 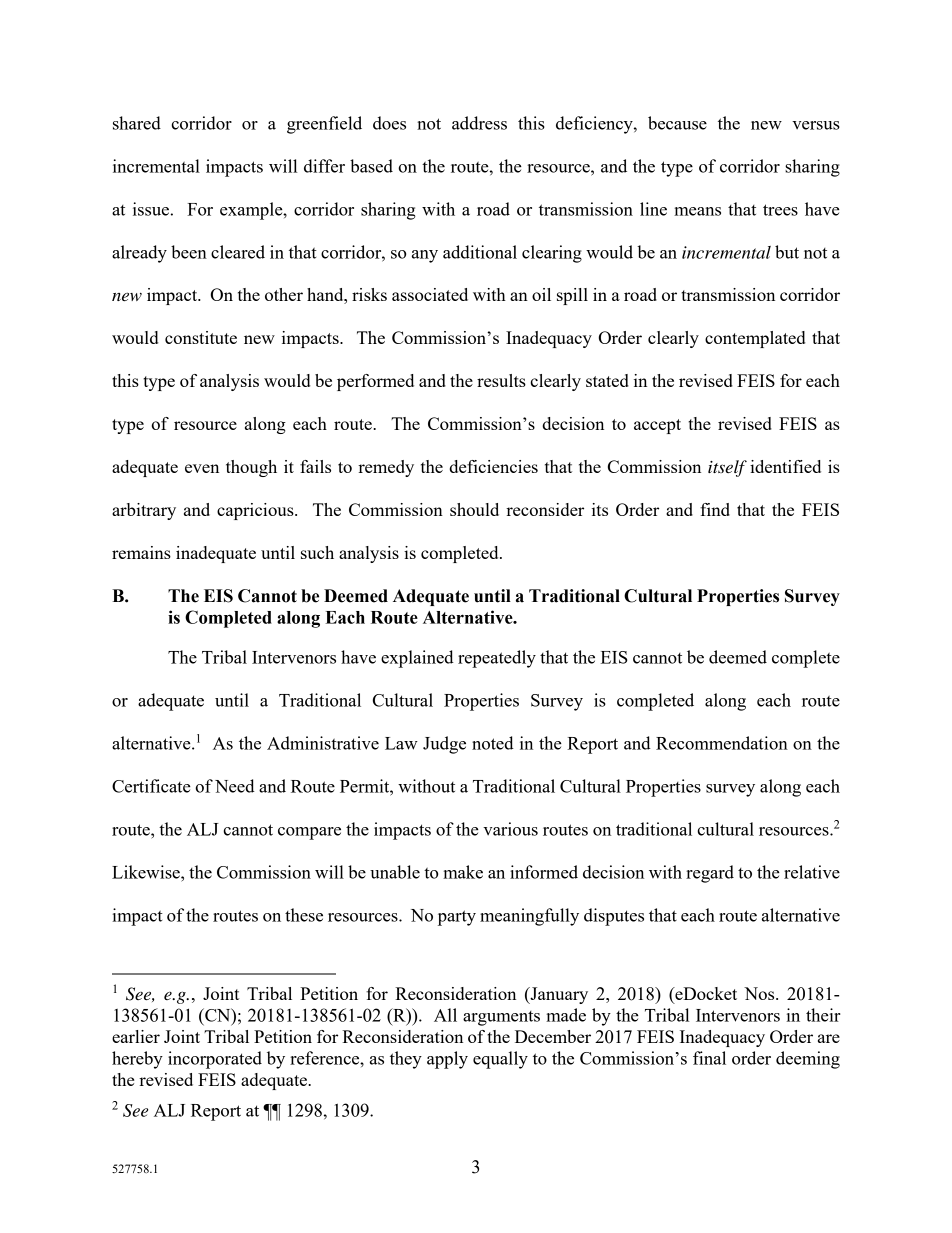 What do you see at coordinates (493, 743) in the screenshot?
I see `noted` at bounding box center [493, 743].
